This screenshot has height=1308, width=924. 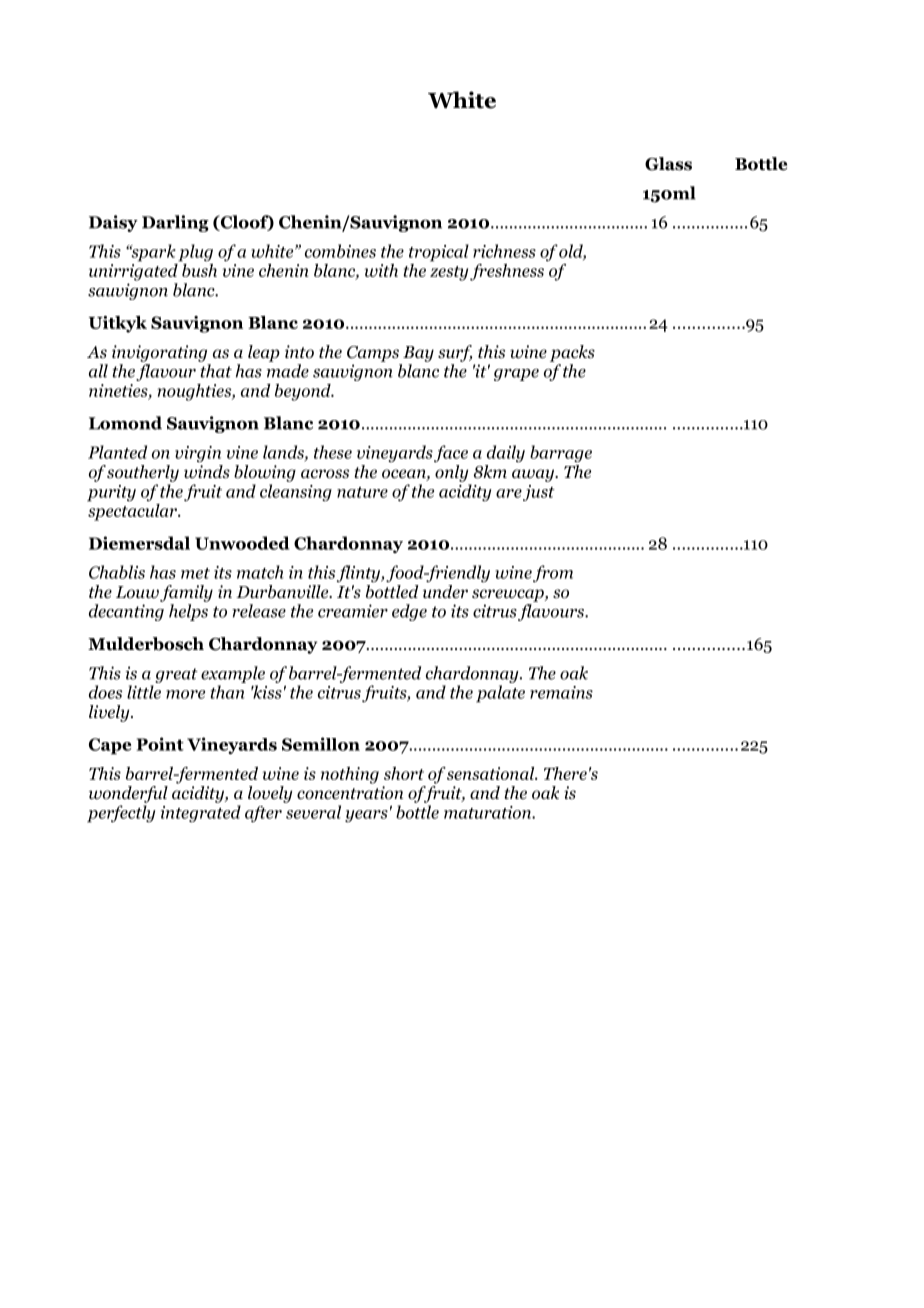 What do you see at coordinates (409, 612) in the screenshot?
I see `edge` at bounding box center [409, 612].
